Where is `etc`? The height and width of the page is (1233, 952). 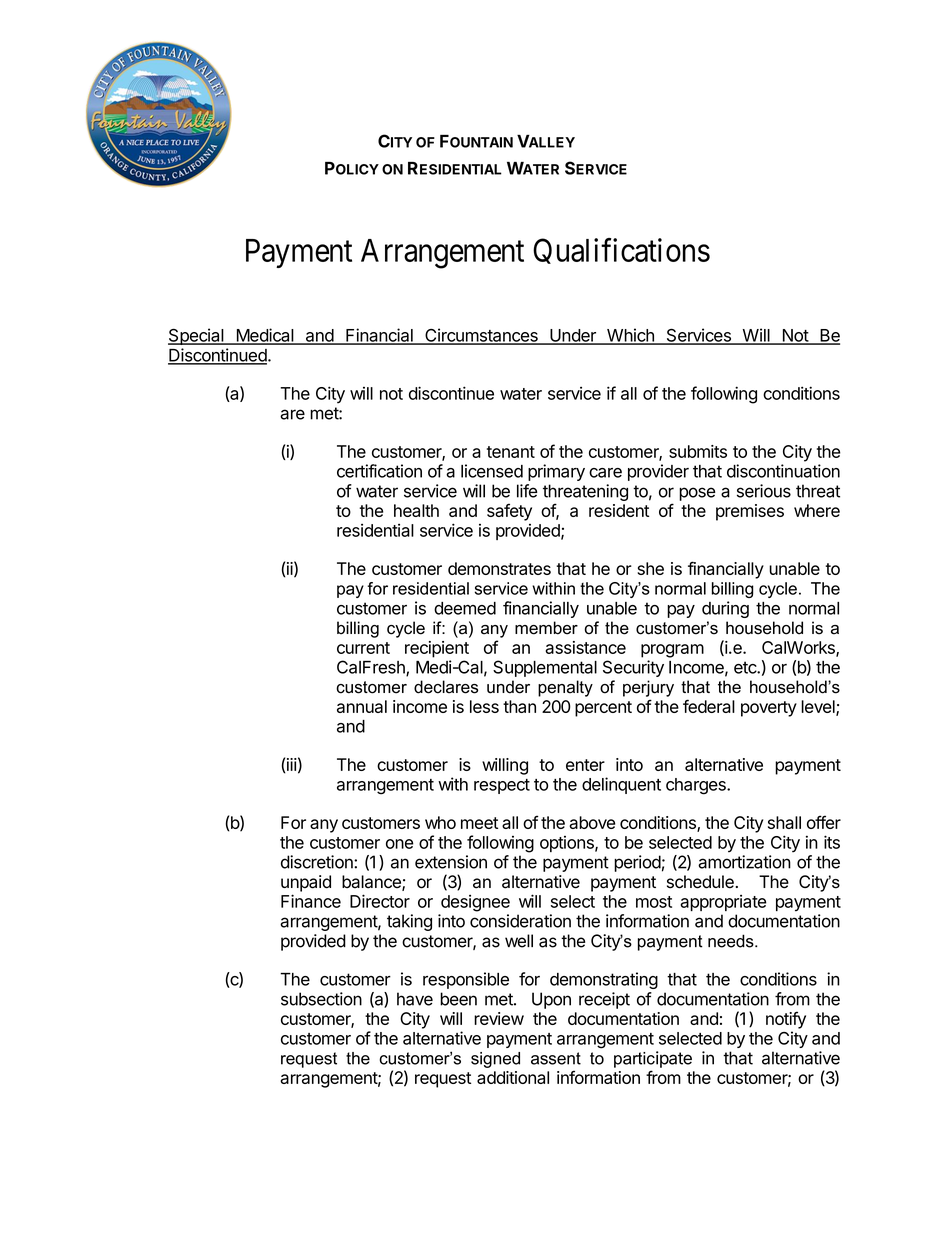 etc is located at coordinates (746, 667).
